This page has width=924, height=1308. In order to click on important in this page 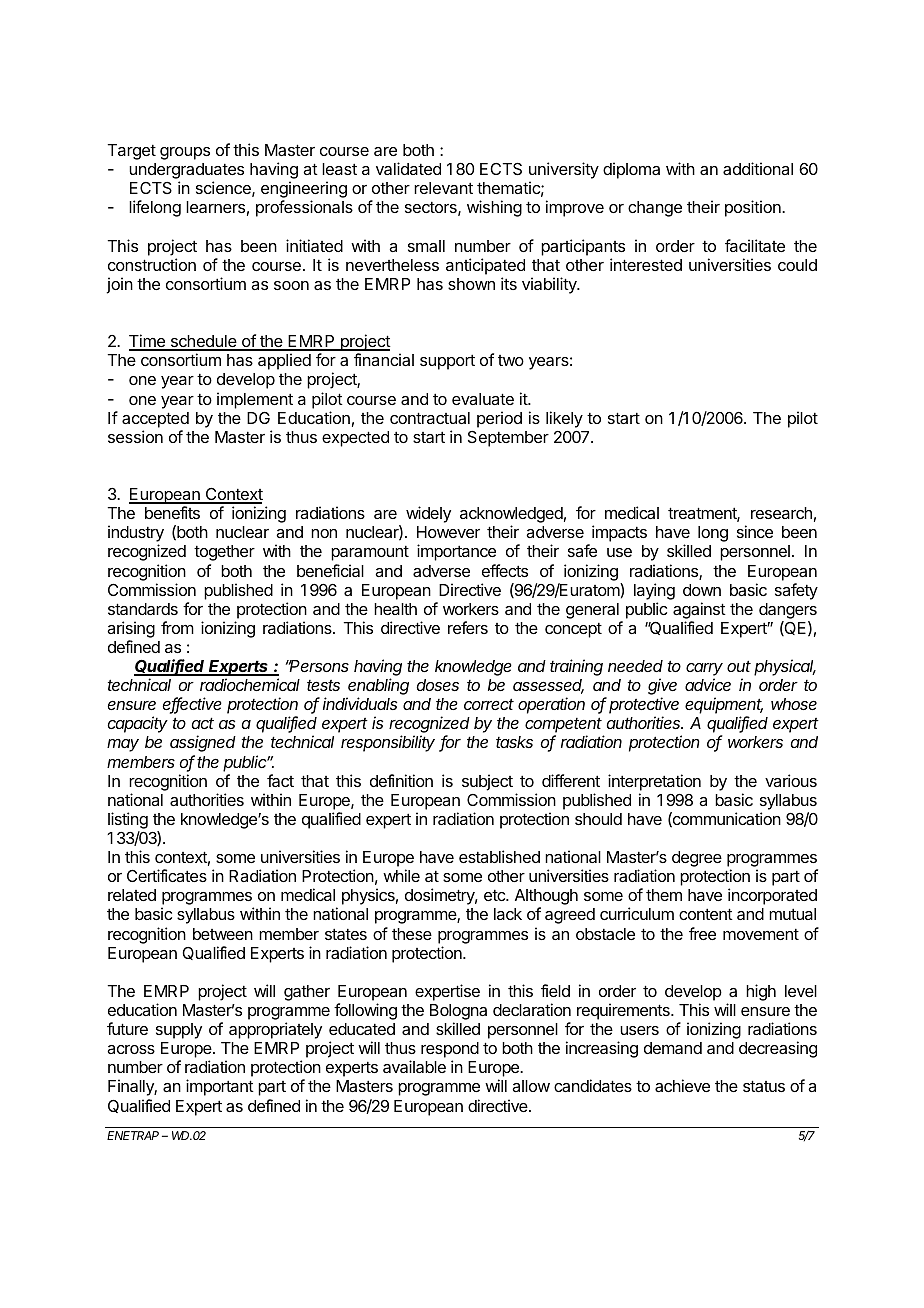, I will do `click(220, 1087)`.
